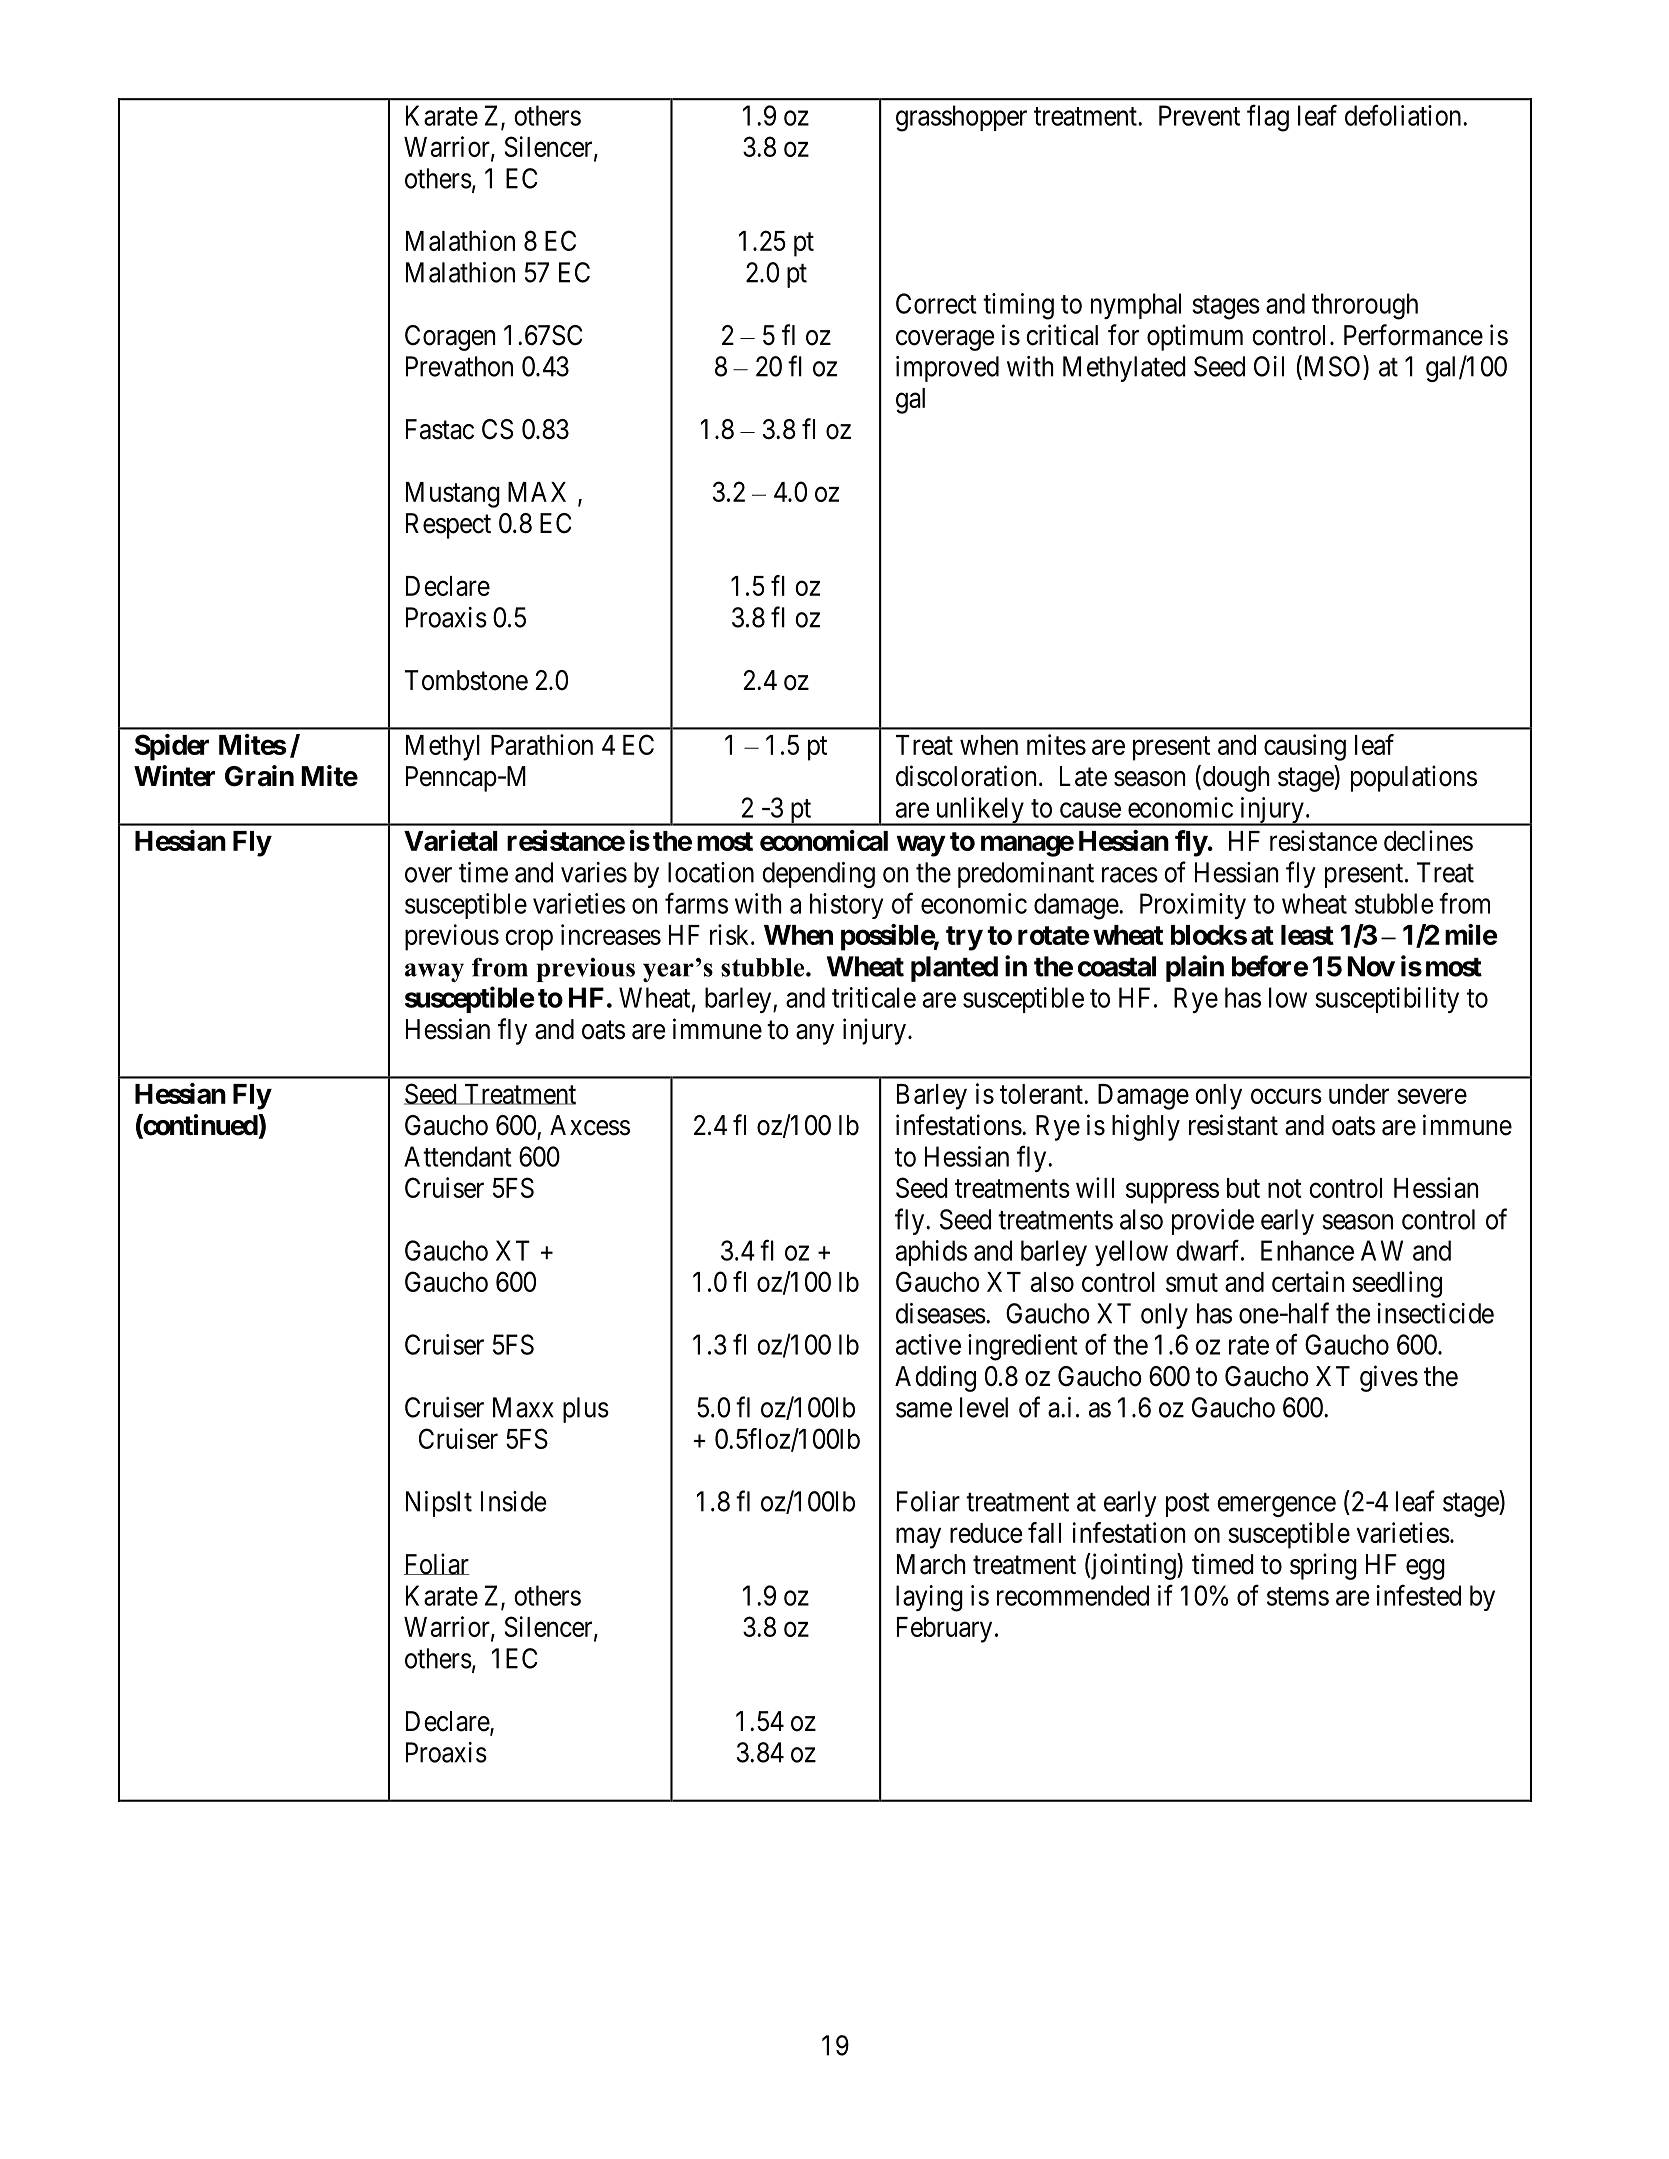 Image resolution: width=1669 pixels, height=2159 pixels. Describe the element at coordinates (448, 526) in the screenshot. I see `Respect` at that location.
